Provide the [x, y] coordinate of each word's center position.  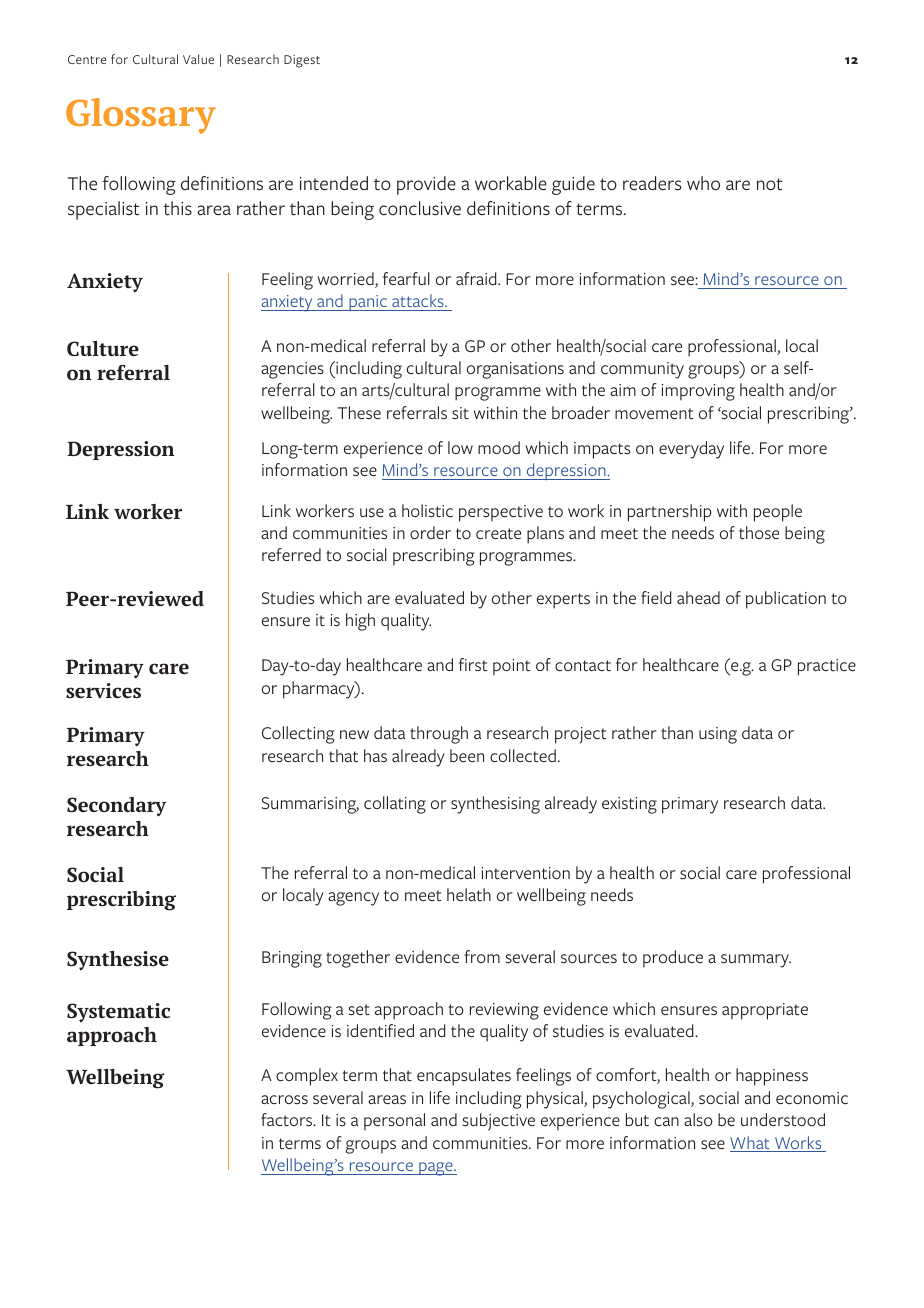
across [284, 1099]
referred [291, 554]
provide [426, 185]
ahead [698, 597]
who [703, 183]
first [473, 665]
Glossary [141, 116]
